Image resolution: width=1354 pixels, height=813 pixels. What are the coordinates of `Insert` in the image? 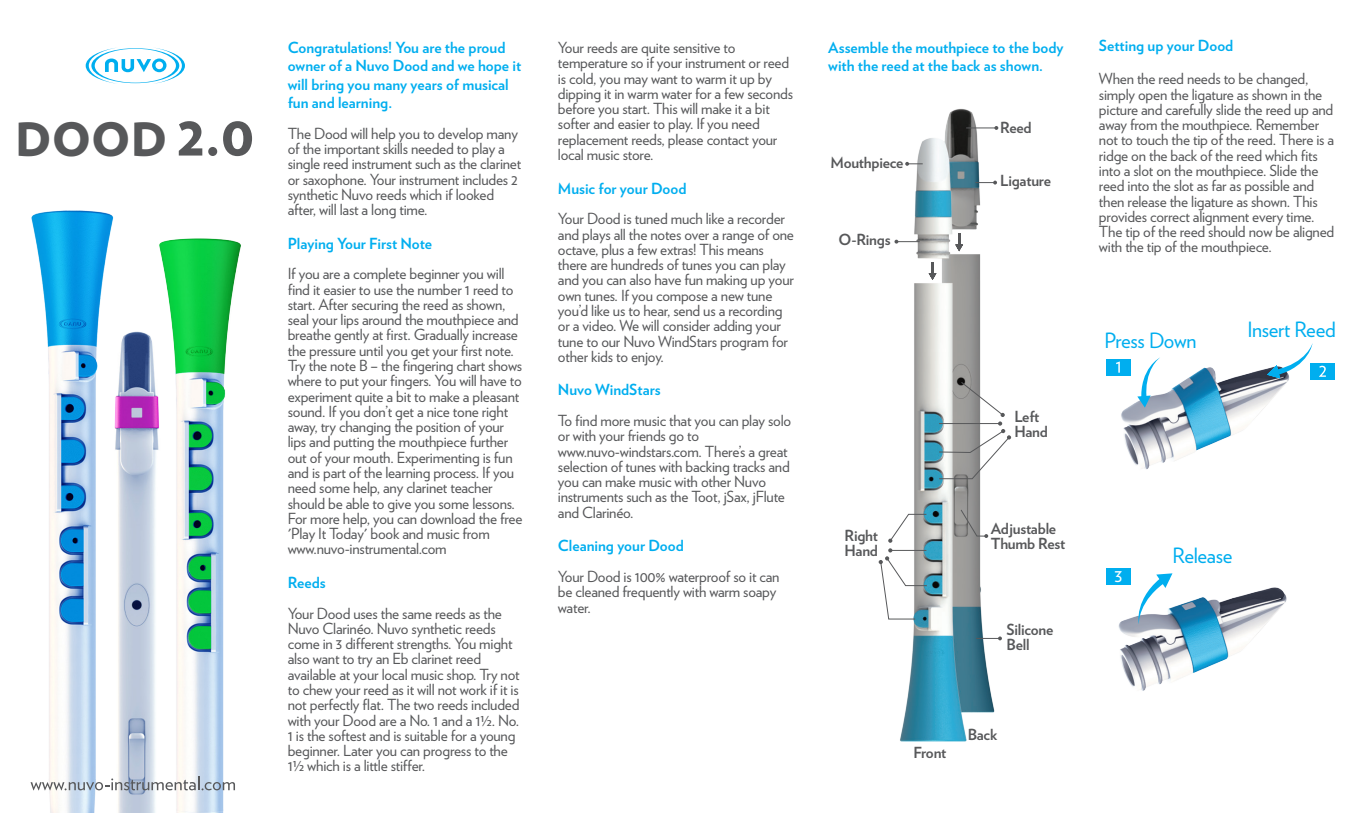 It's located at (1269, 329).
